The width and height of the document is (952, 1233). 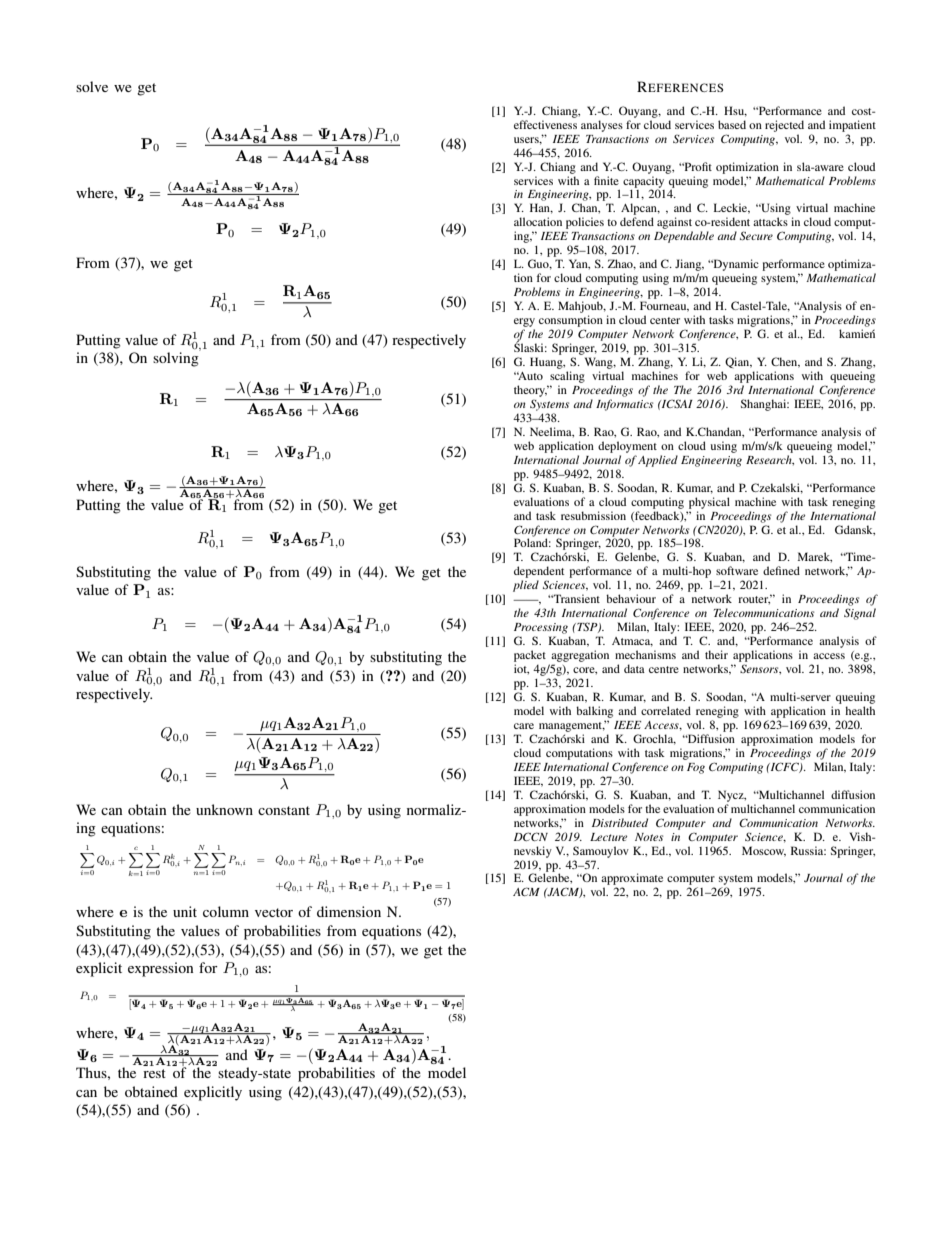 What do you see at coordinates (784, 126) in the document?
I see `rejected` at bounding box center [784, 126].
